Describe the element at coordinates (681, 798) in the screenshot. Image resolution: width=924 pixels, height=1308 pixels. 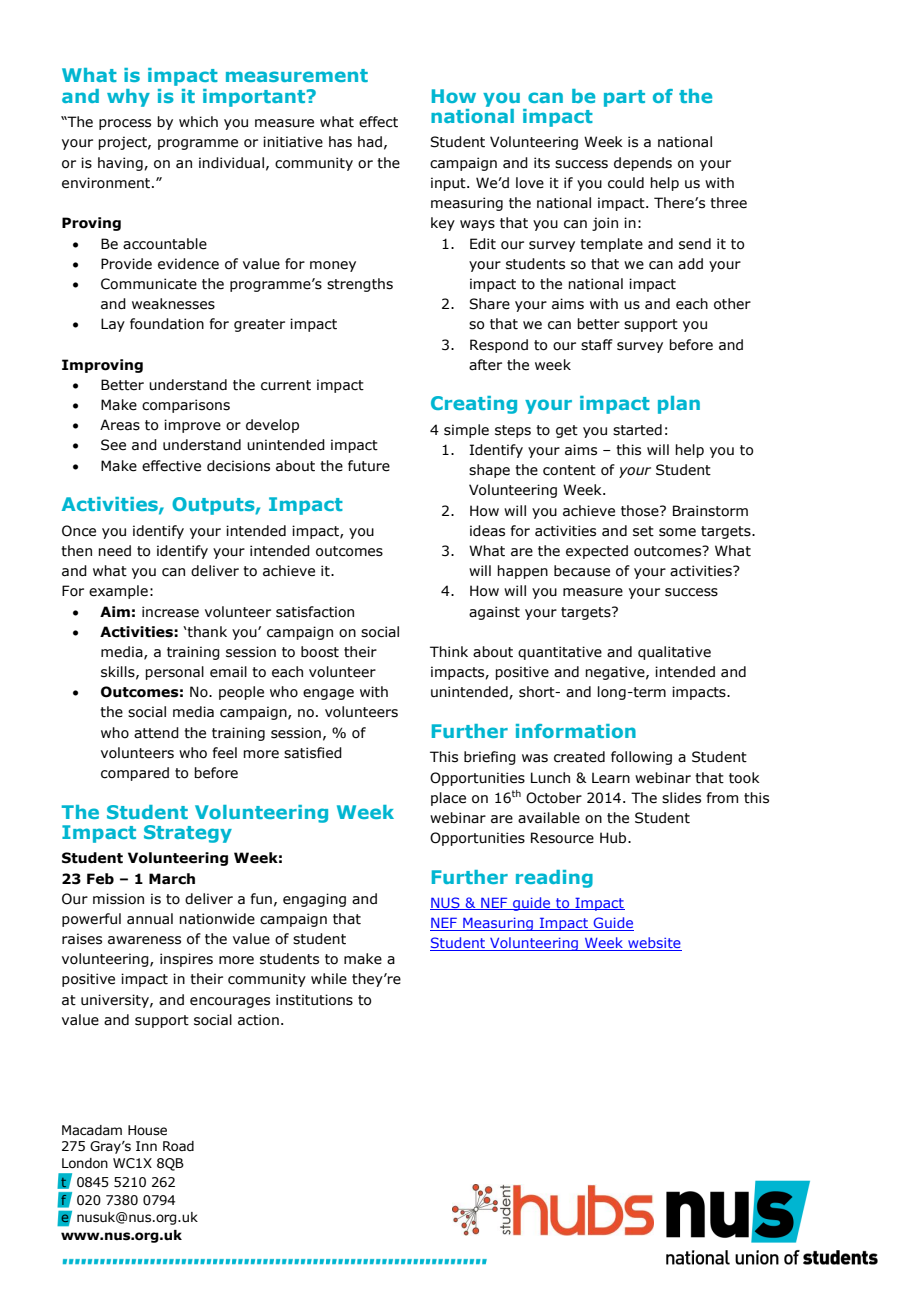
I see `slides` at that location.
